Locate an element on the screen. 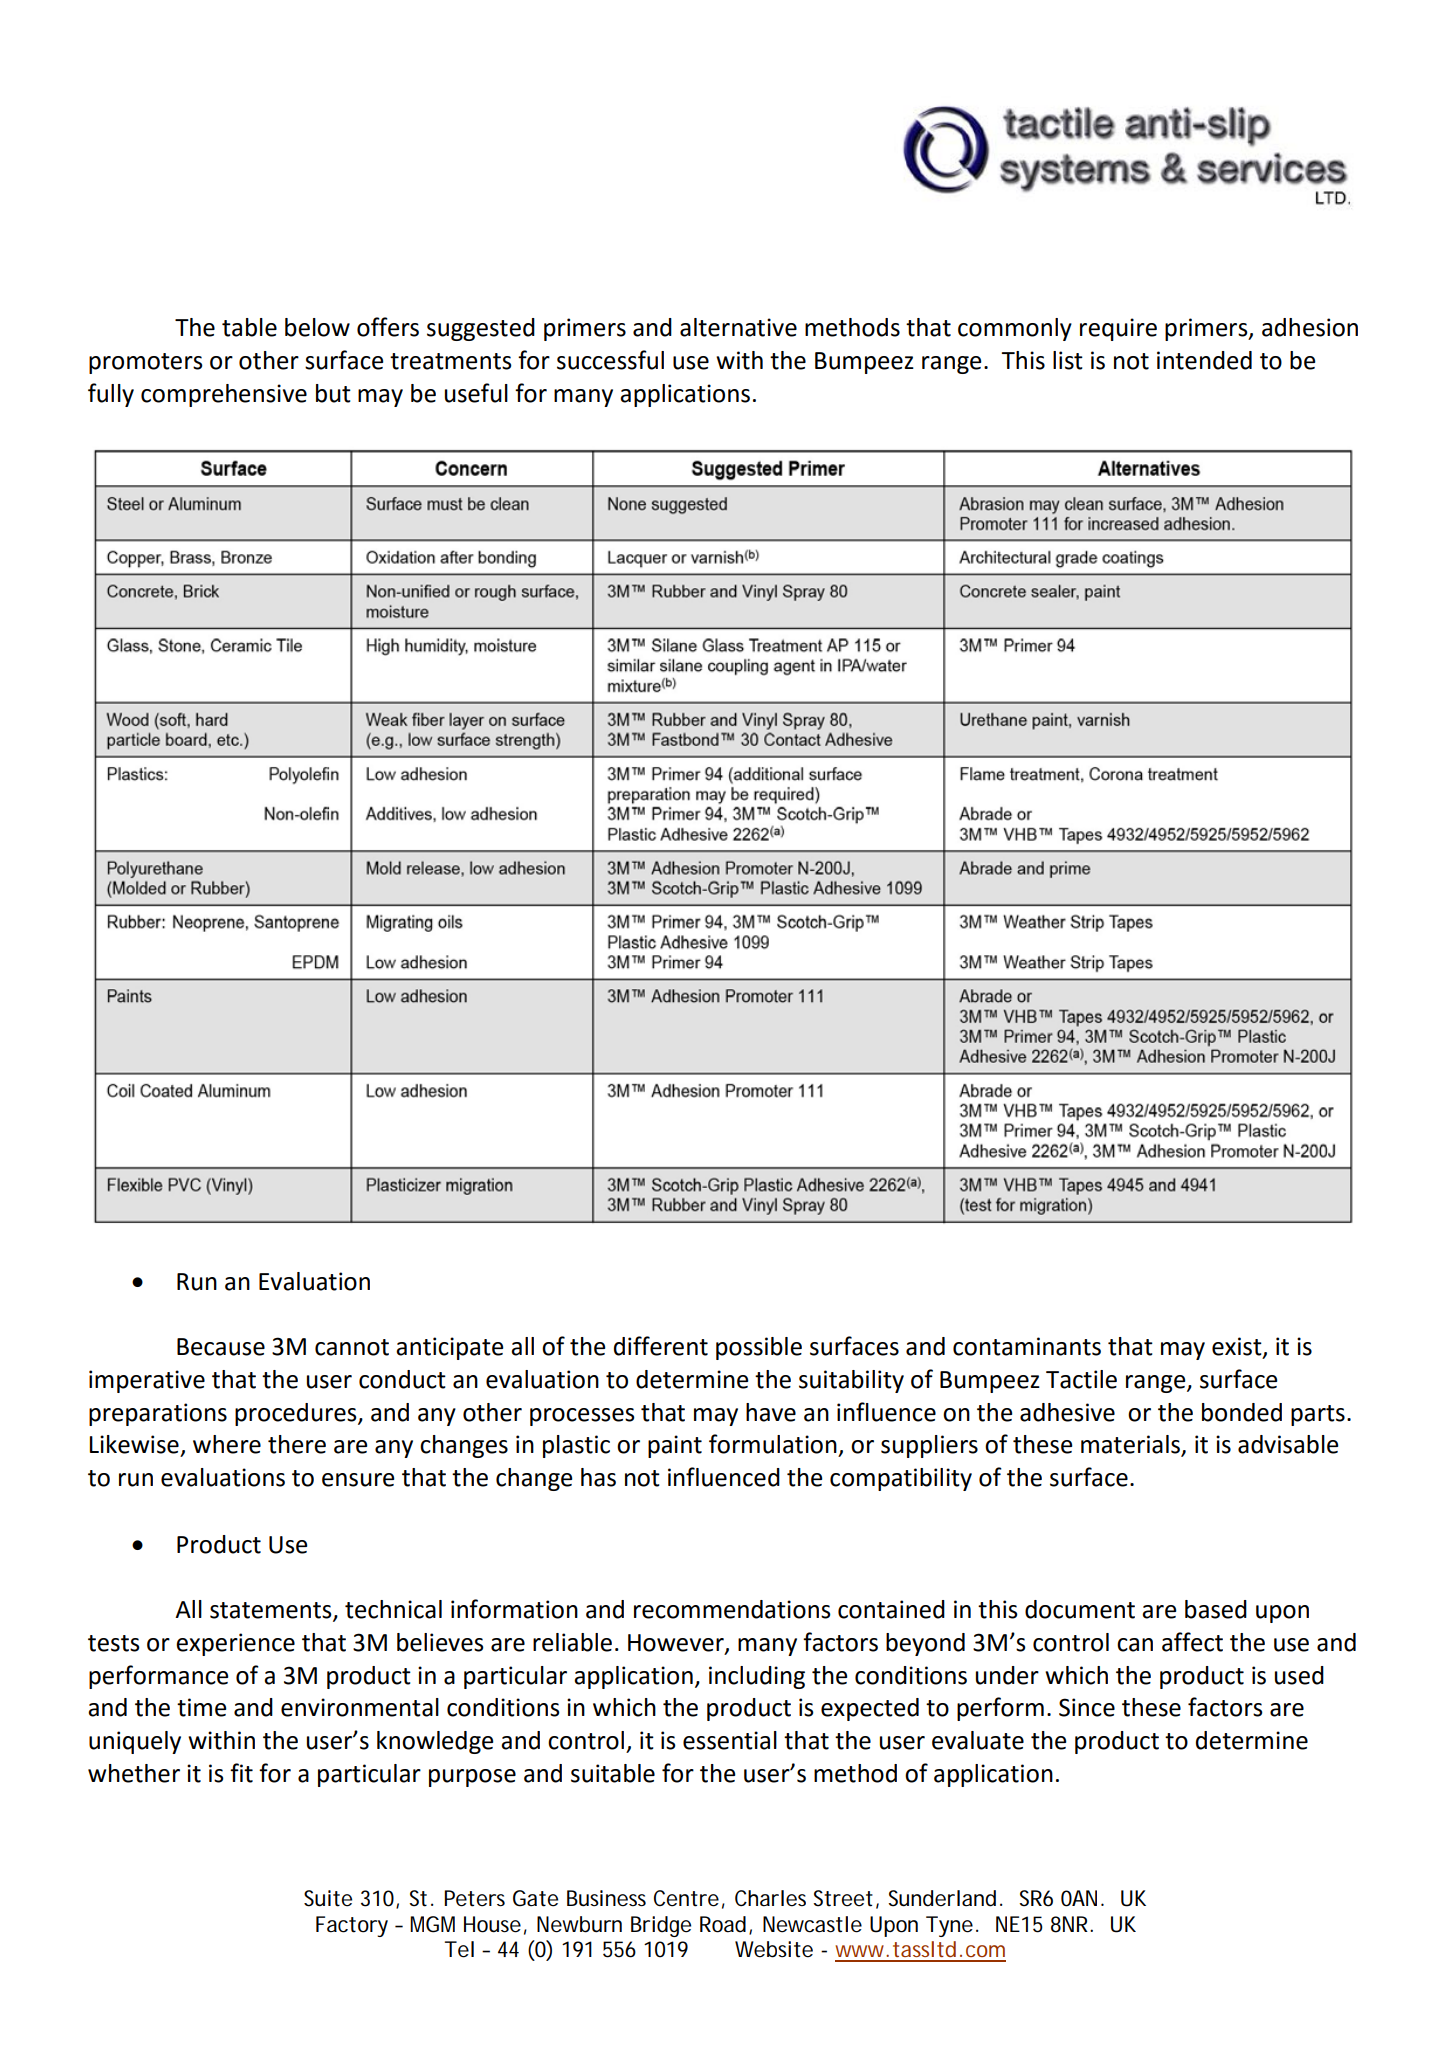  different is located at coordinates (661, 1346).
